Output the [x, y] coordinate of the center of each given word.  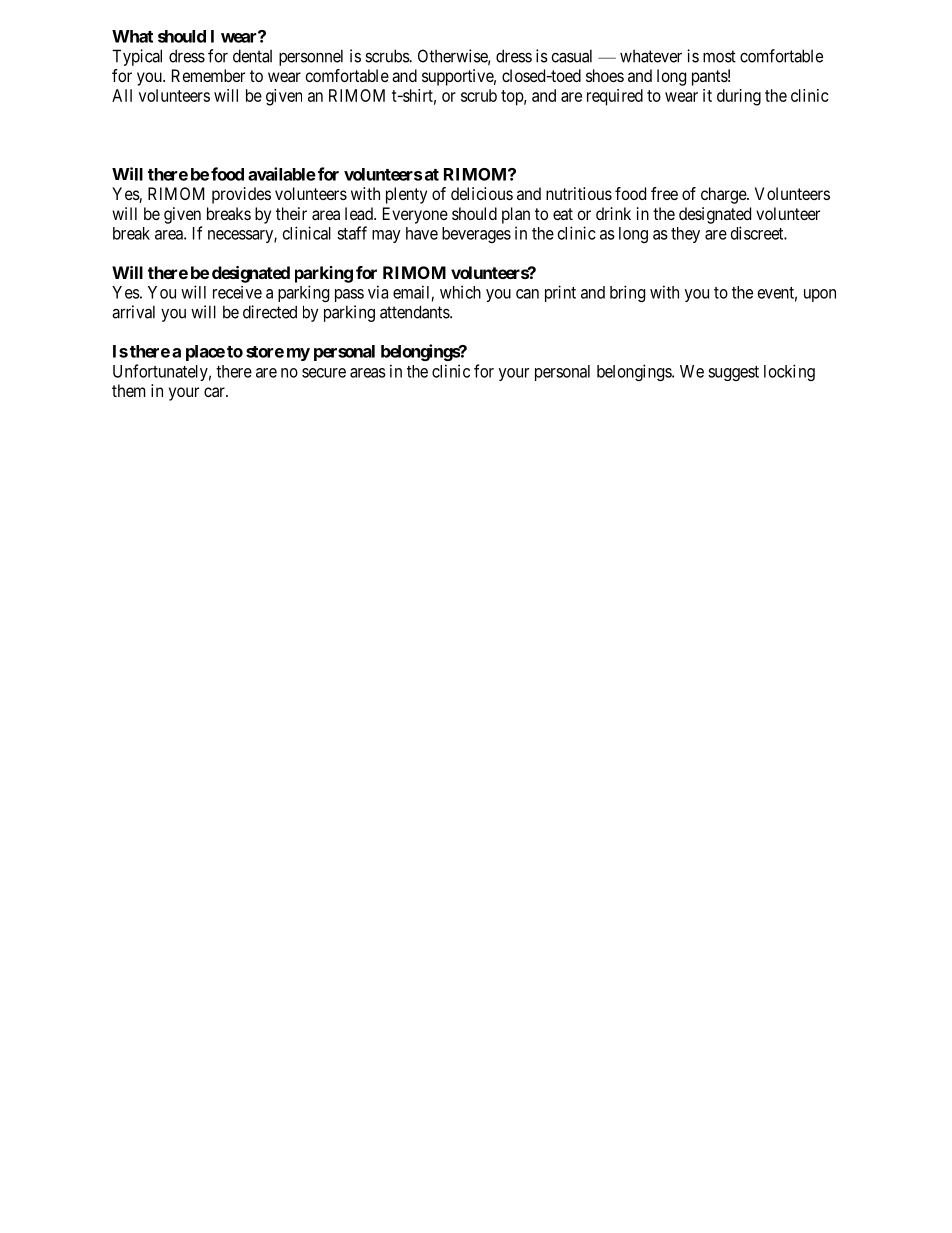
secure [324, 373]
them [128, 390]
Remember [208, 75]
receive [237, 292]
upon [820, 295]
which [460, 292]
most [719, 56]
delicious [482, 193]
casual [572, 56]
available [282, 174]
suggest [733, 373]
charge [724, 195]
